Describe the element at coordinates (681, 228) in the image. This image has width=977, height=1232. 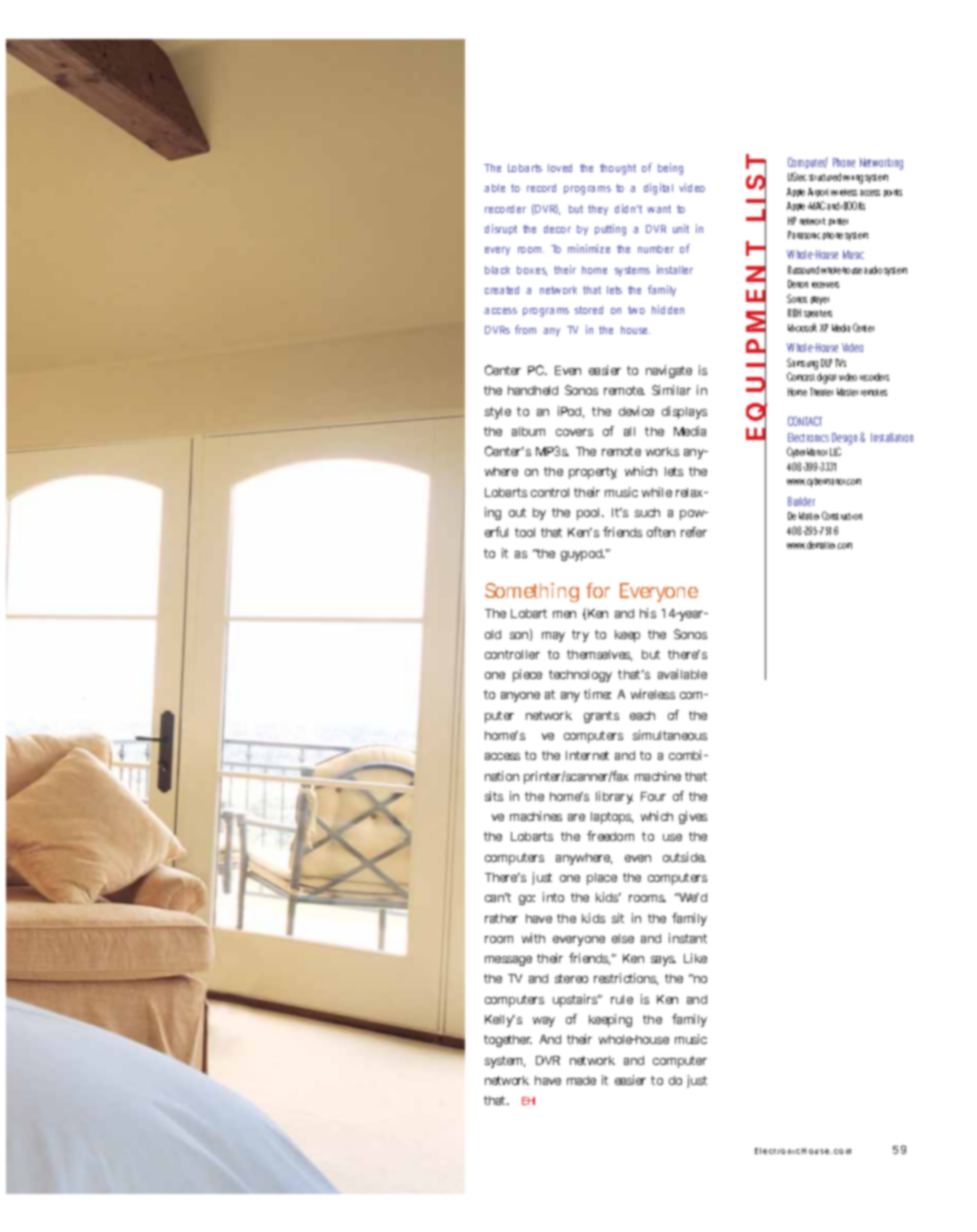
I see `unit` at that location.
